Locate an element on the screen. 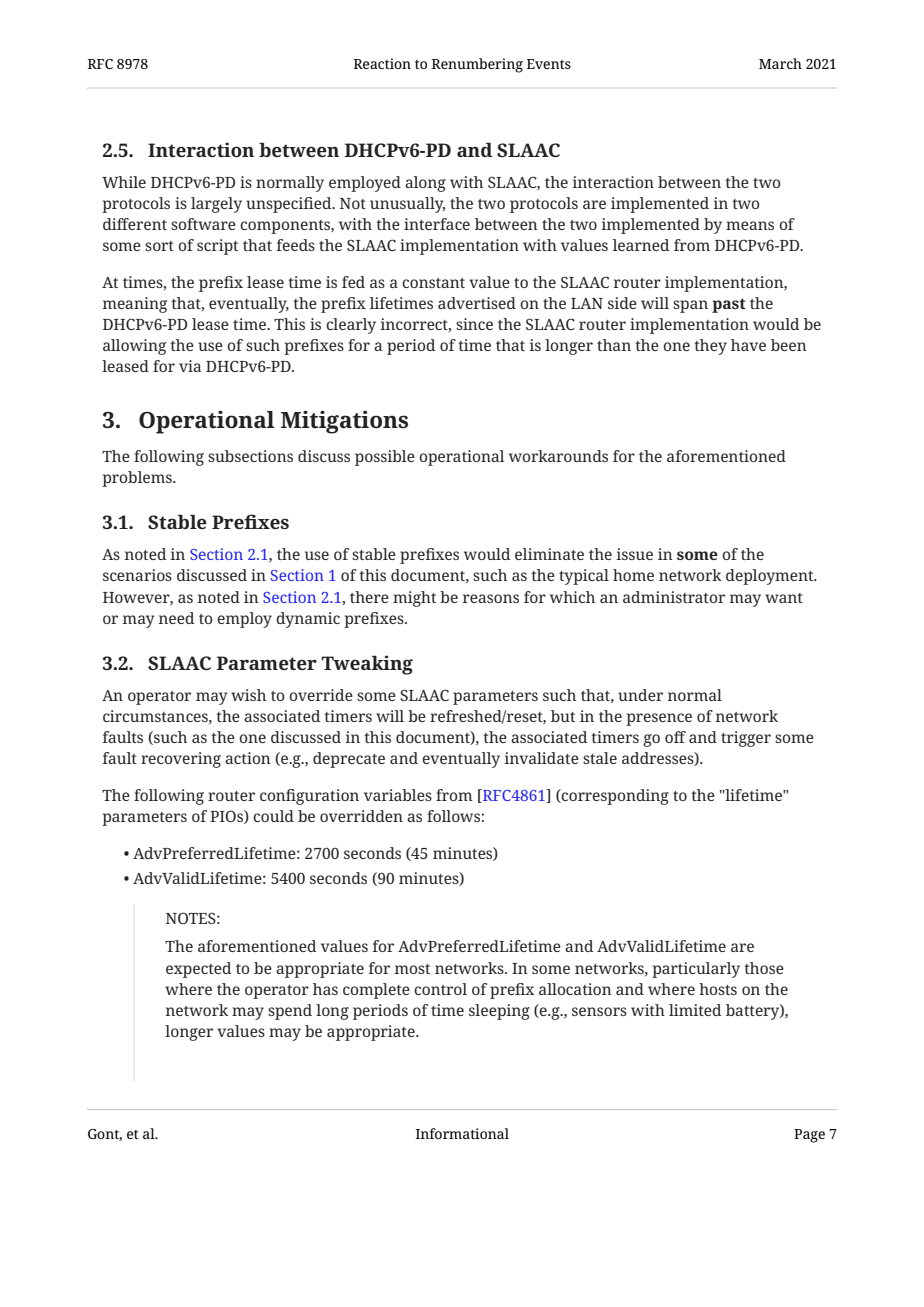  Informational is located at coordinates (462, 1133).
